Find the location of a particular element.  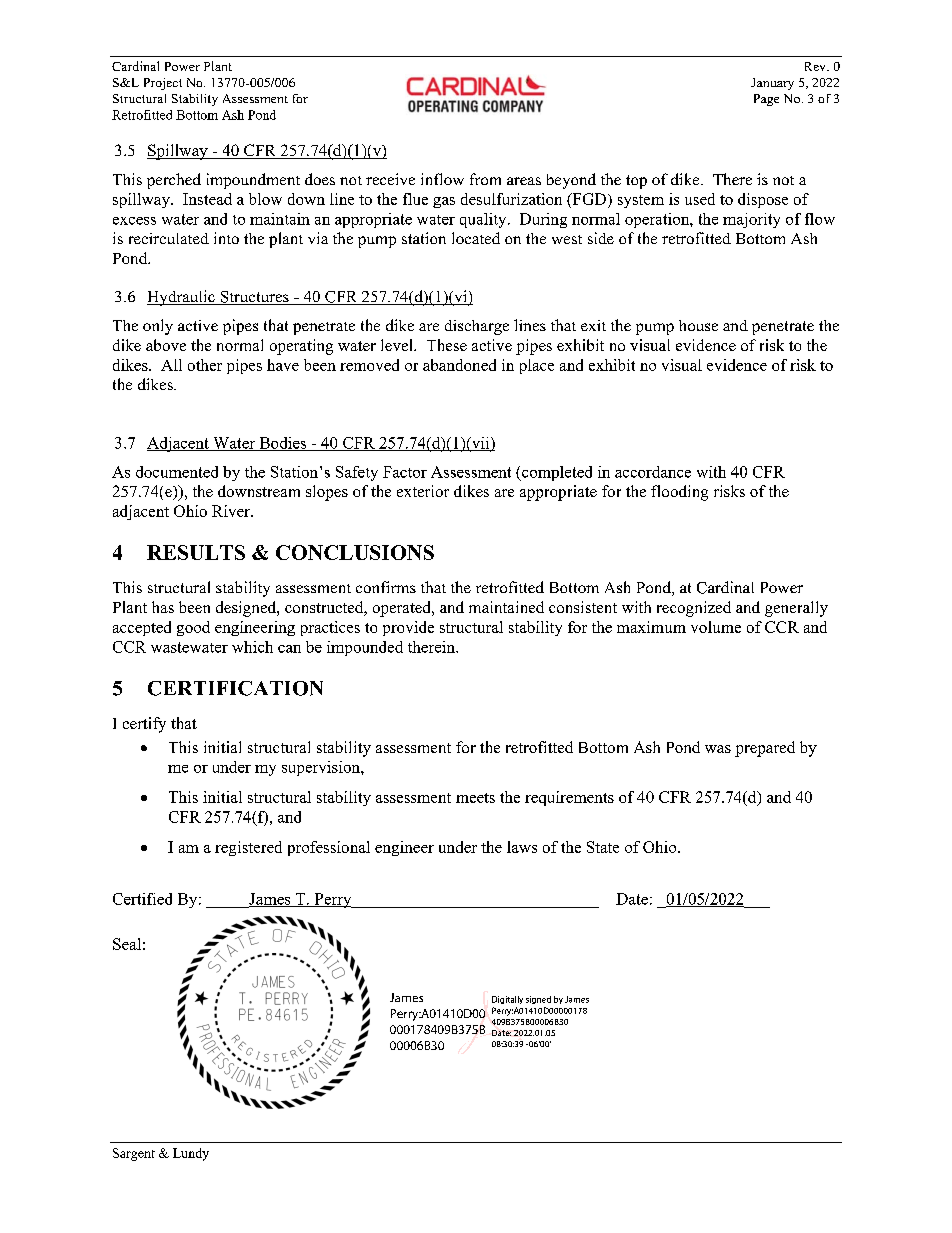

requirements is located at coordinates (569, 798).
